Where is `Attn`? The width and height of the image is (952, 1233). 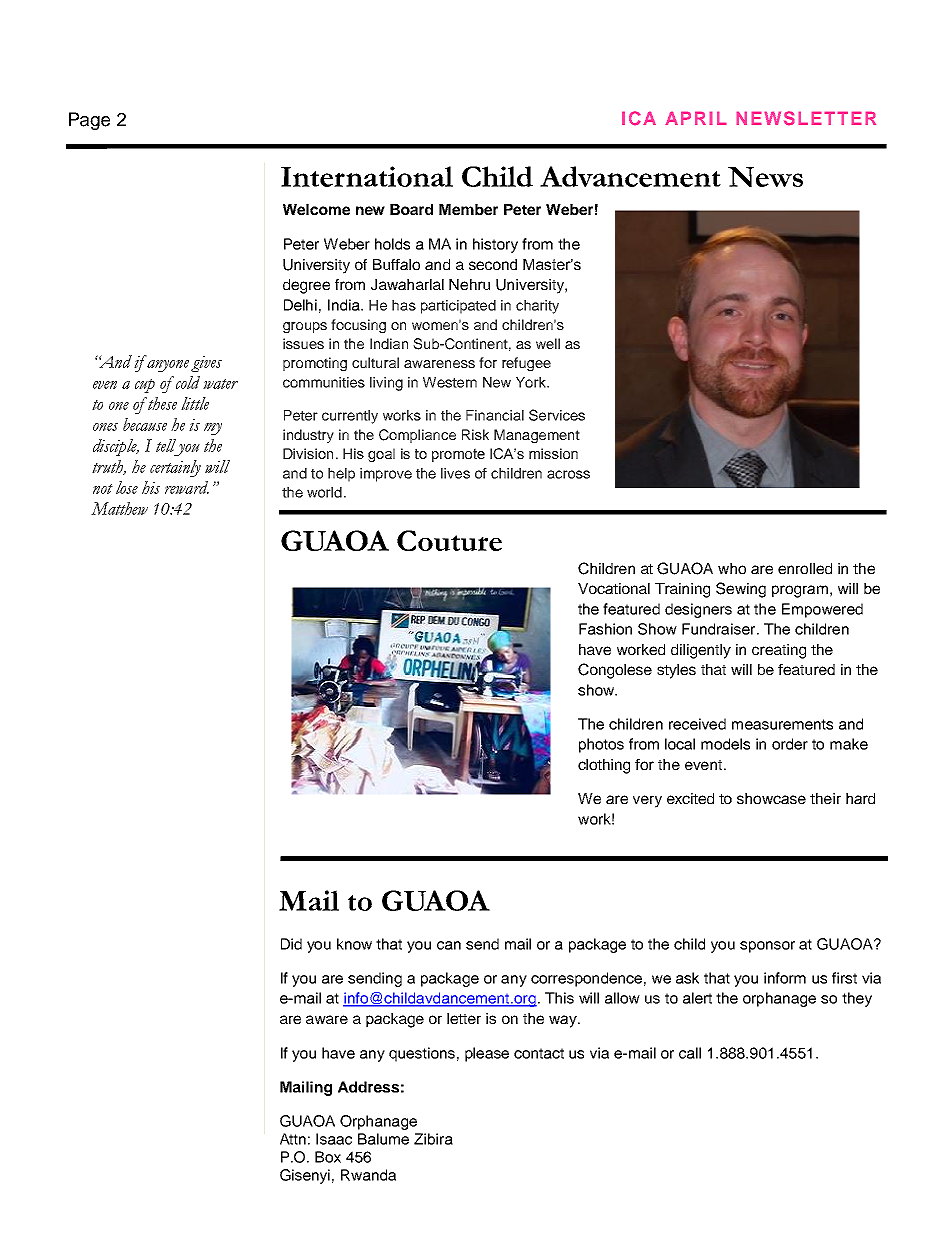 Attn is located at coordinates (293, 1139).
